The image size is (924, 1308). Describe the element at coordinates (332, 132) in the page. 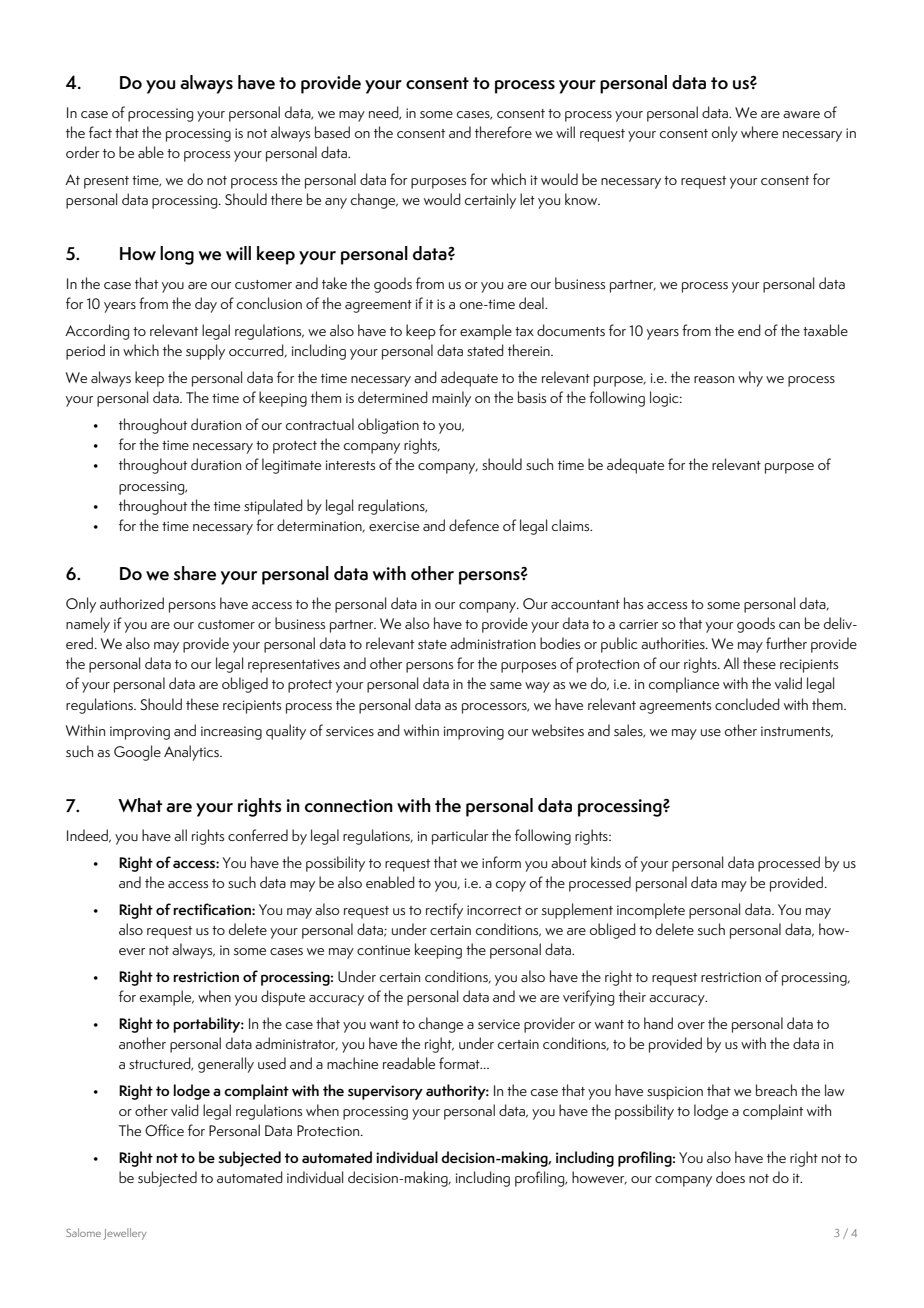

I see `based` at that location.
